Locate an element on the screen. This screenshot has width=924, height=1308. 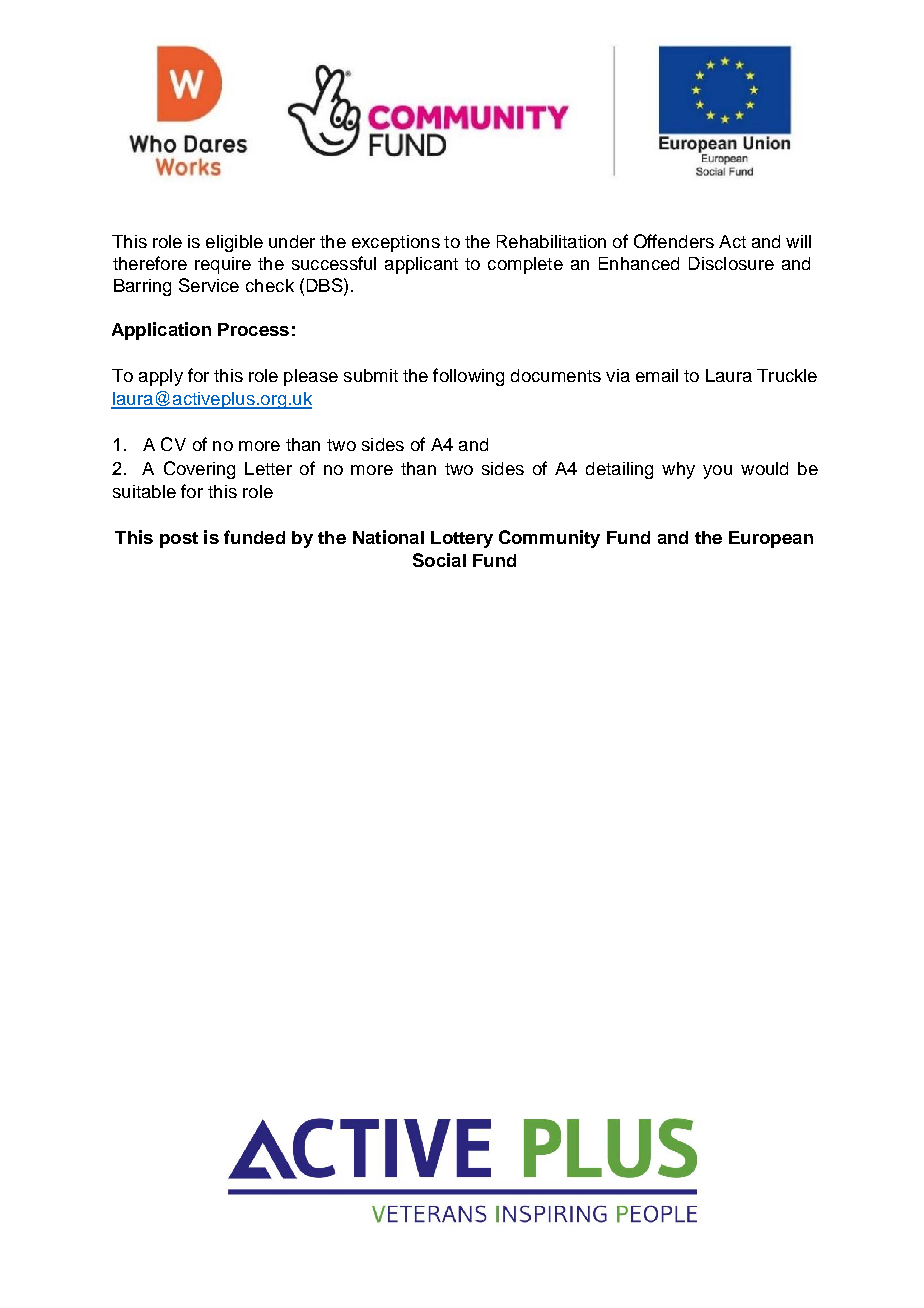
Lottery is located at coordinates (462, 539).
